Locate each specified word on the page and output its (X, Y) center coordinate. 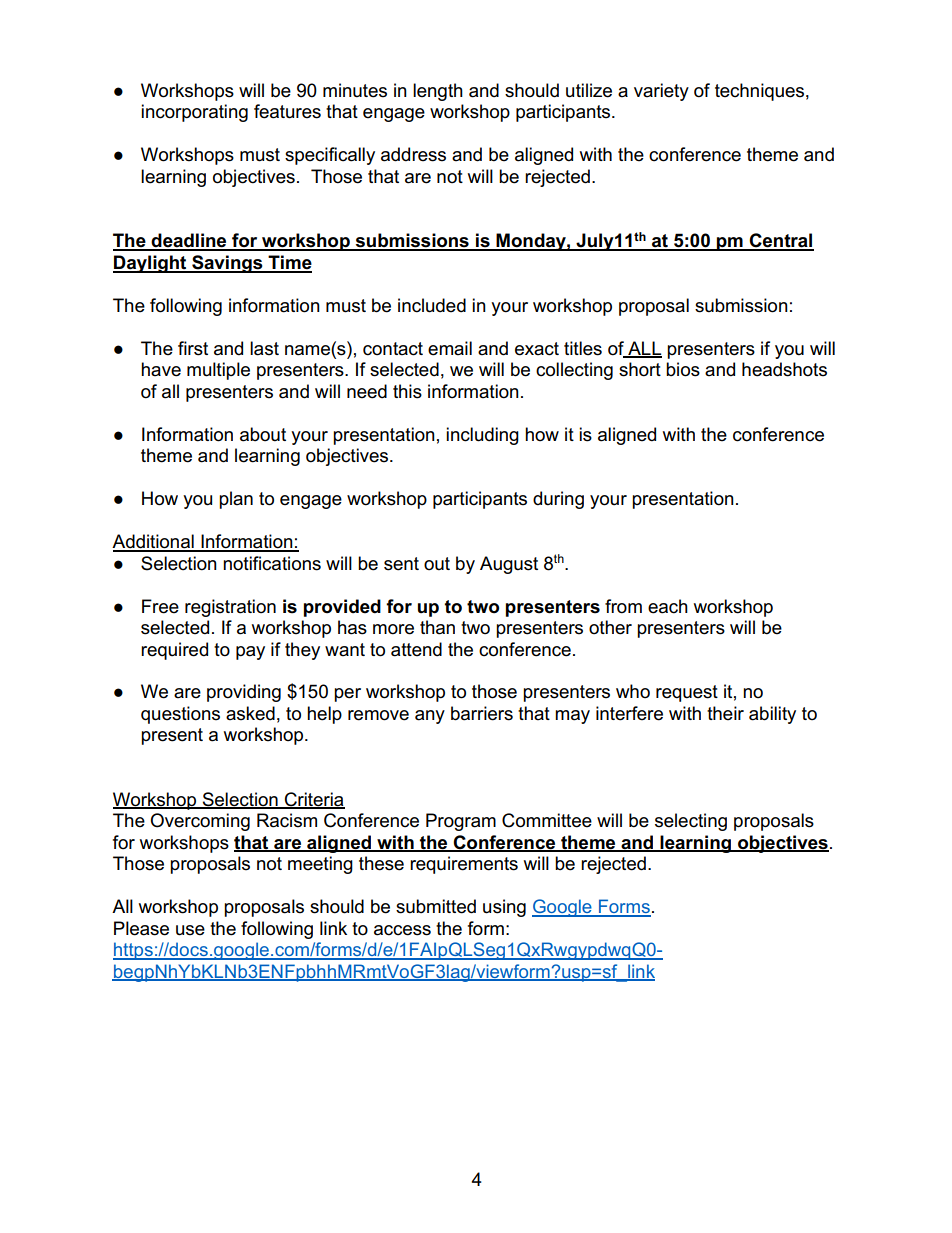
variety (661, 92)
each (668, 606)
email (450, 348)
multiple (218, 371)
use (190, 930)
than (437, 627)
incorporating (194, 113)
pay (250, 653)
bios (683, 369)
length (438, 92)
